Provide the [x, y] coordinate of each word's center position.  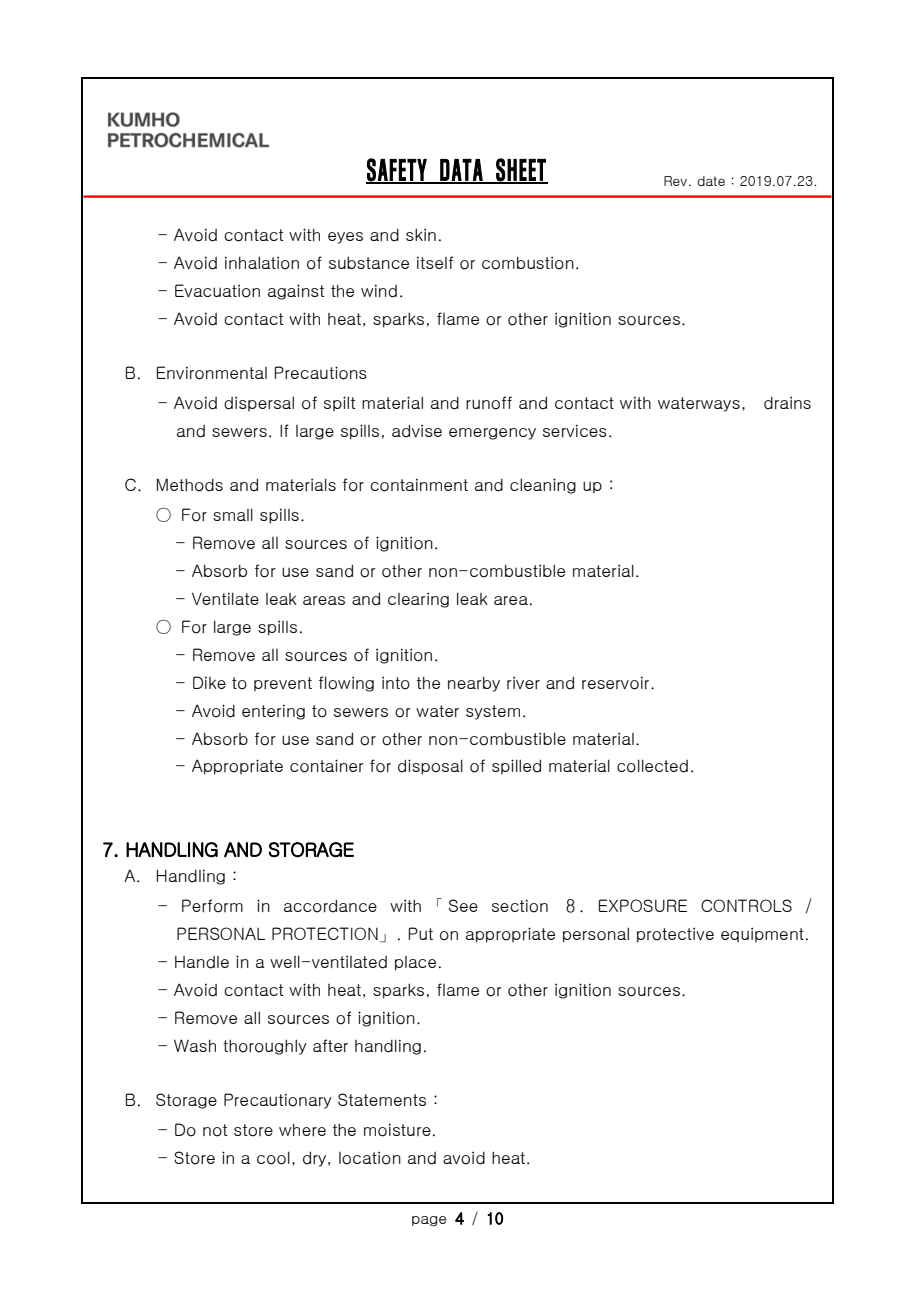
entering [273, 712]
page [429, 1221]
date [711, 181]
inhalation [262, 263]
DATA [461, 171]
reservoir [615, 683]
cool [273, 1158]
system [493, 712]
